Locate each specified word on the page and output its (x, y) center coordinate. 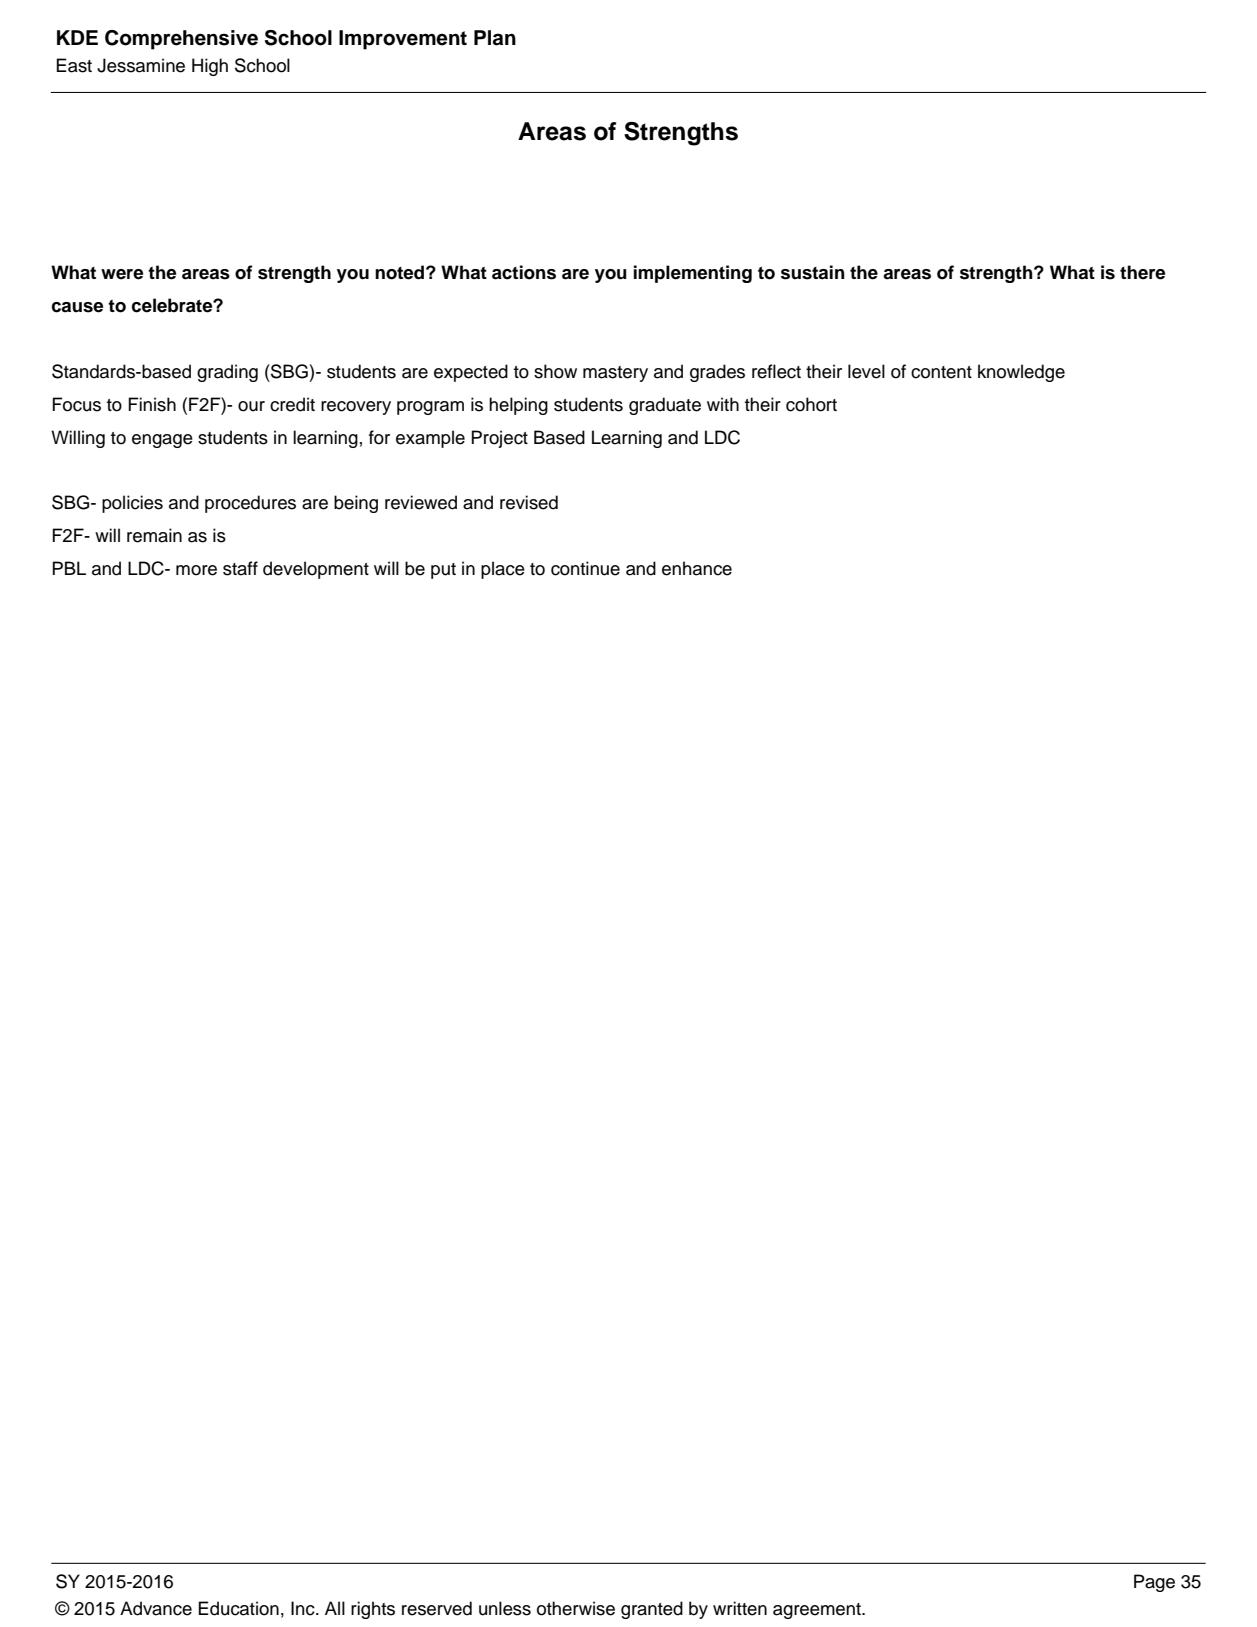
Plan (495, 38)
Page (1154, 1583)
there (1142, 272)
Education (238, 1608)
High (210, 67)
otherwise (576, 1608)
